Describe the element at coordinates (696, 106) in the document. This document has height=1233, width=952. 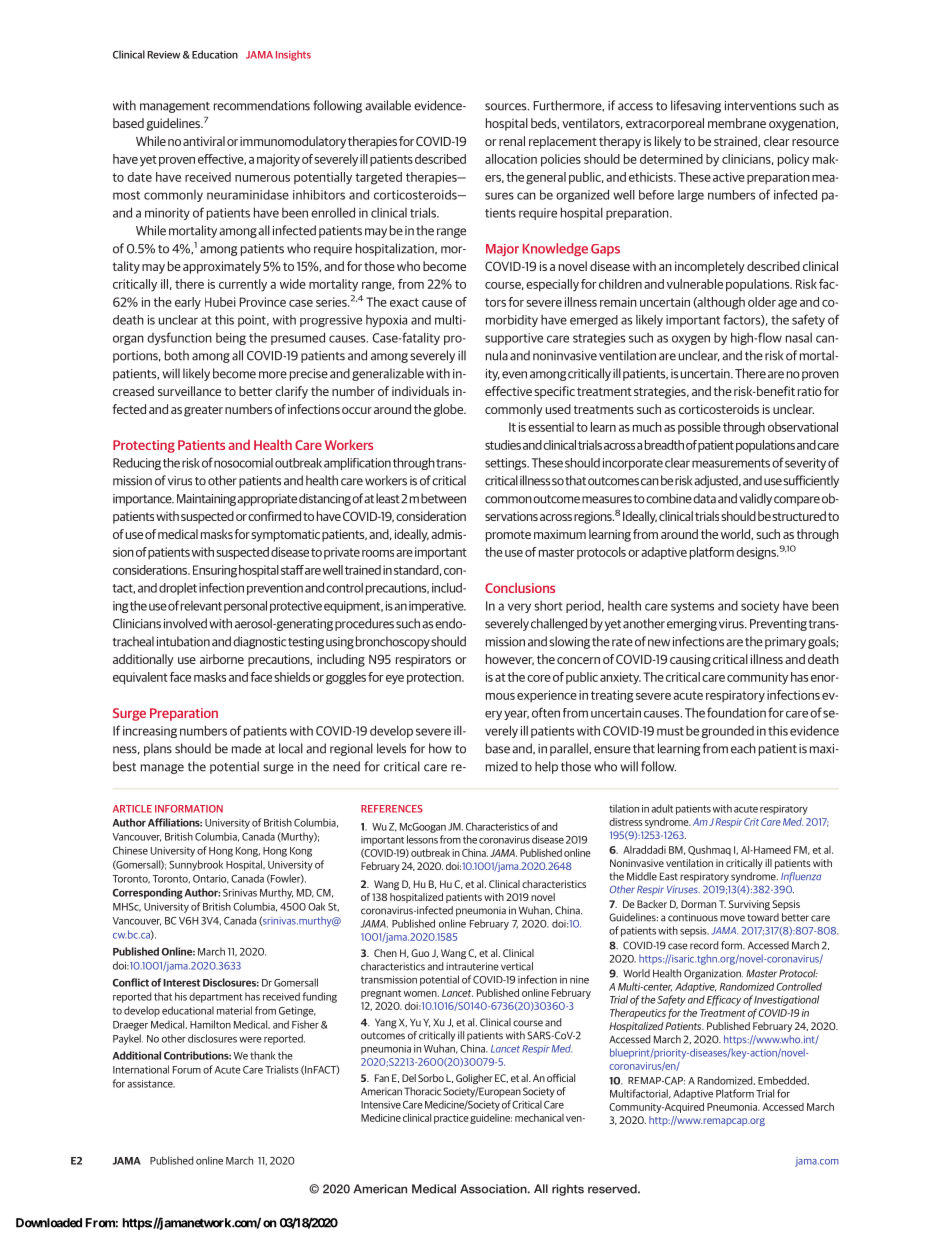
I see `lifesaving` at that location.
